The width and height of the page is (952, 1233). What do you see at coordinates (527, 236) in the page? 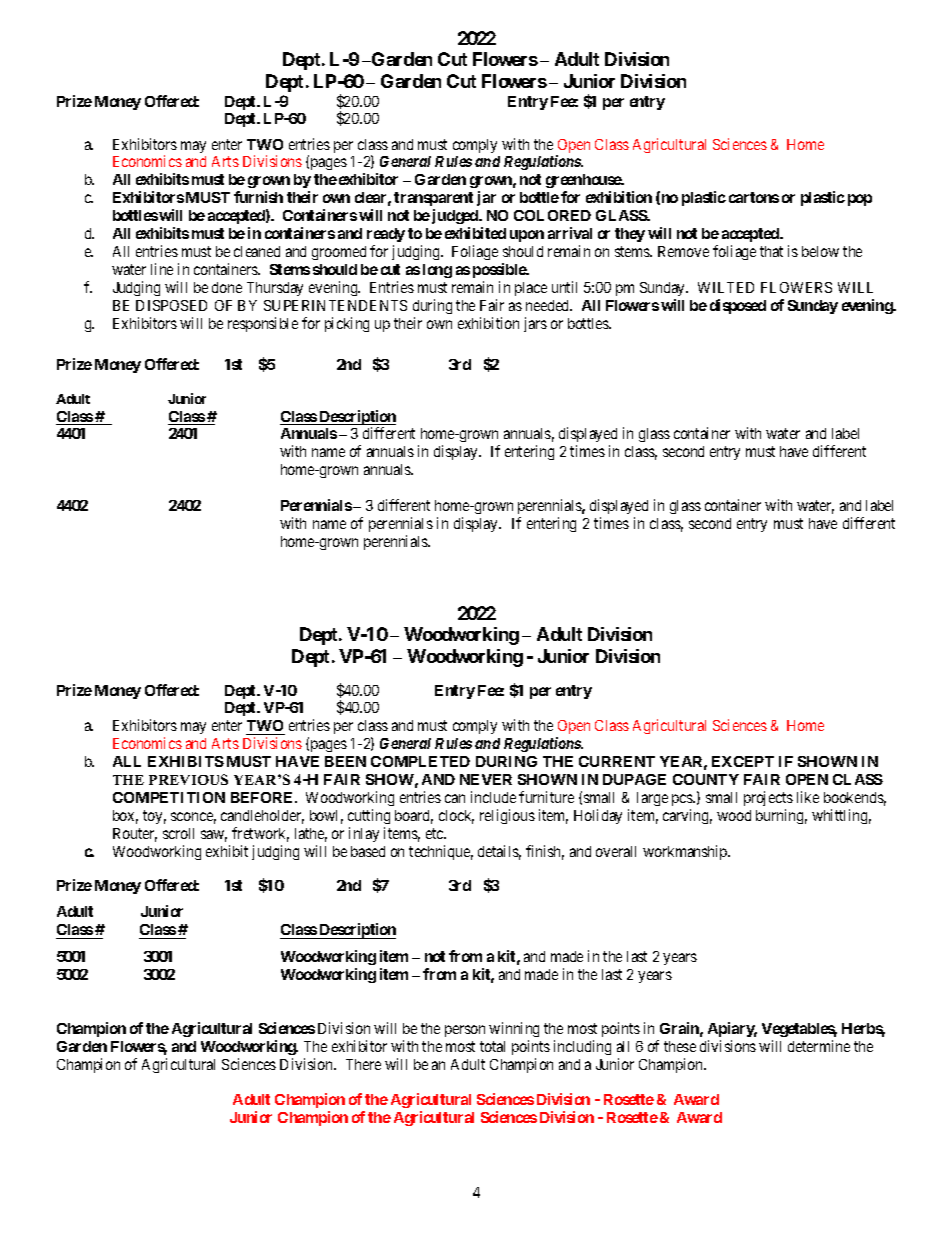
I see `upon` at bounding box center [527, 236].
